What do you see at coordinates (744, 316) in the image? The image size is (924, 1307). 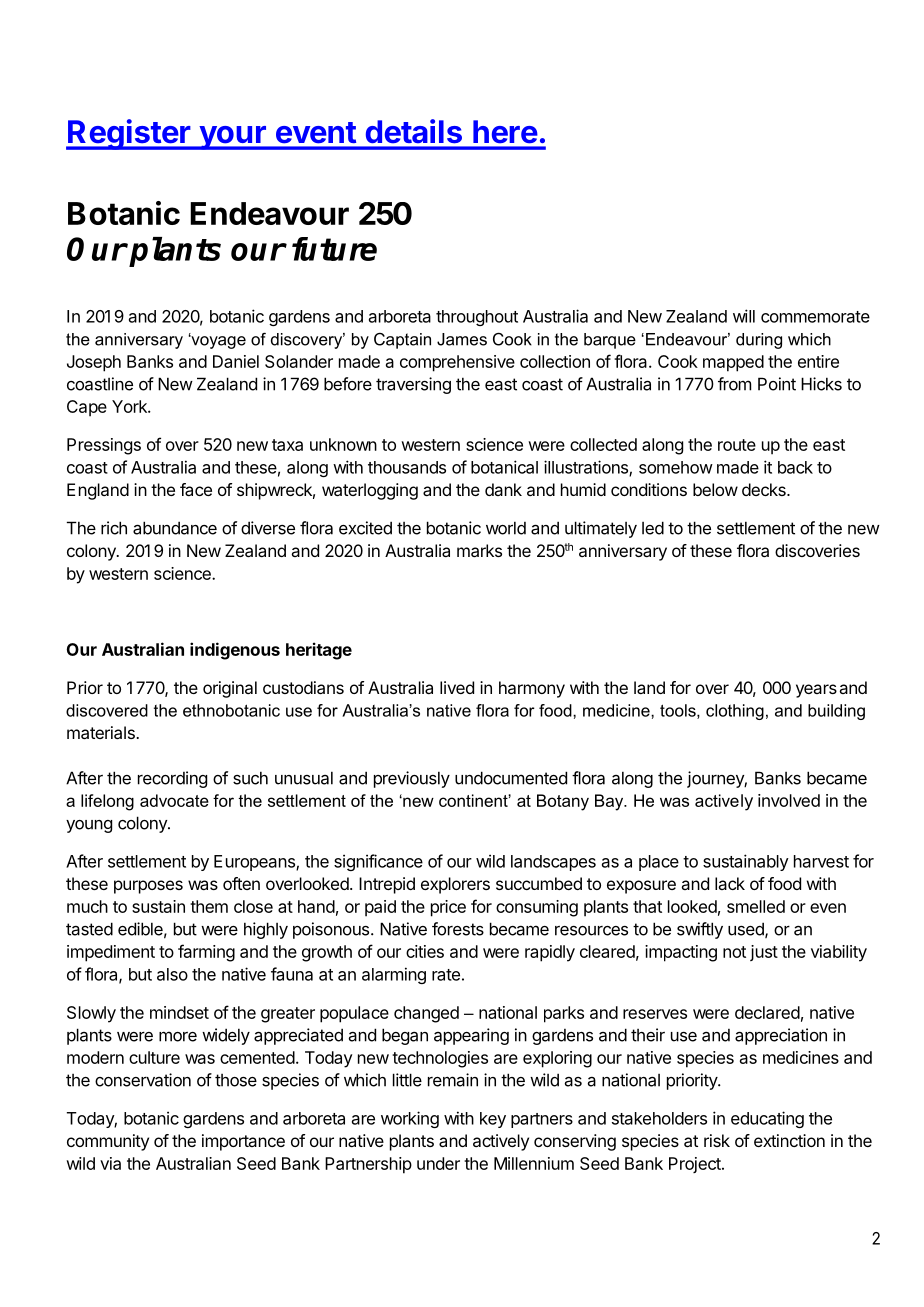 I see `will` at bounding box center [744, 316].
